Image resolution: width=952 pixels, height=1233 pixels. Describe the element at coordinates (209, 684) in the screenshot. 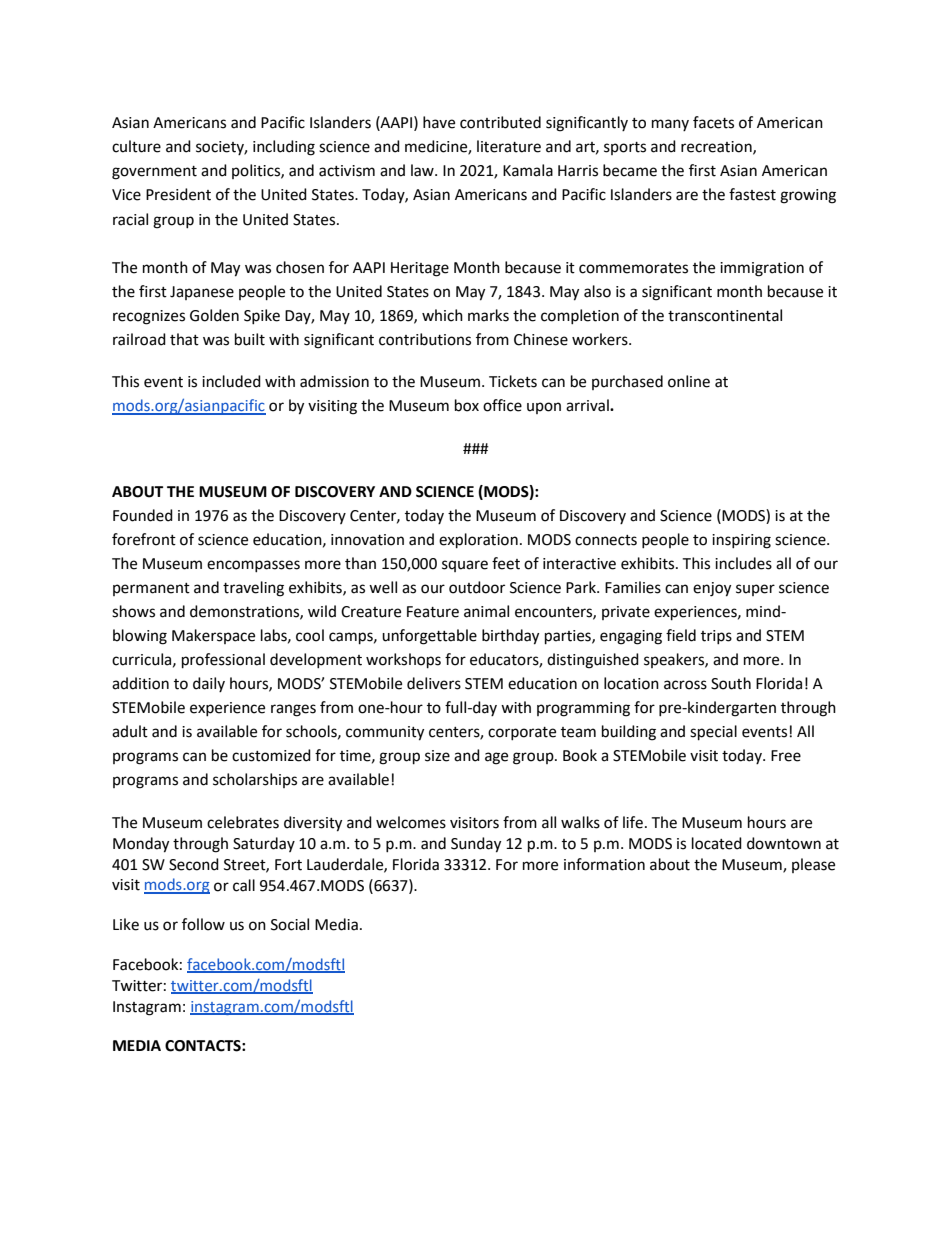

I see `daily` at that location.
